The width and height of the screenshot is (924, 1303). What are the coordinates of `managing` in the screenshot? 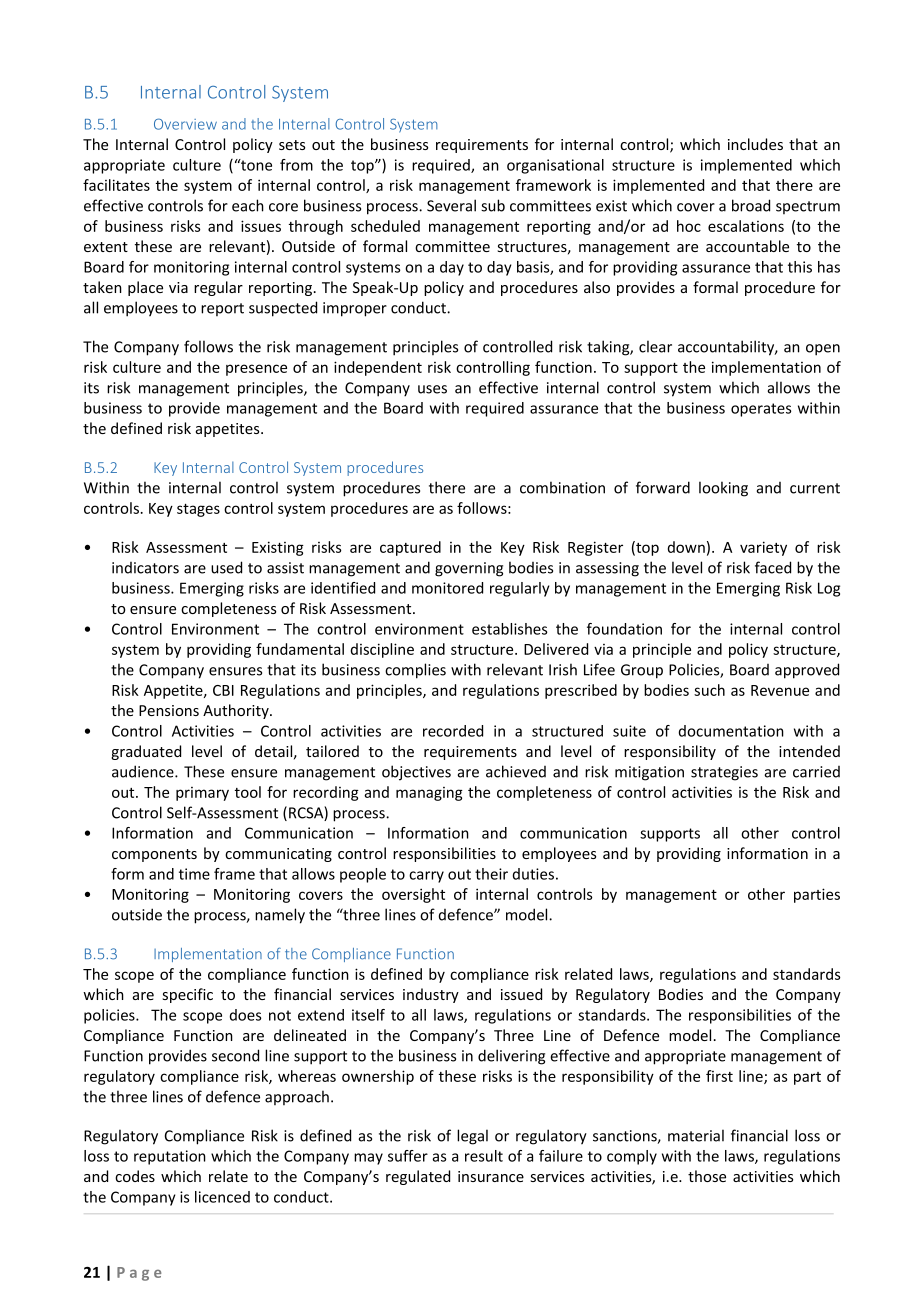 It's located at (429, 794).
